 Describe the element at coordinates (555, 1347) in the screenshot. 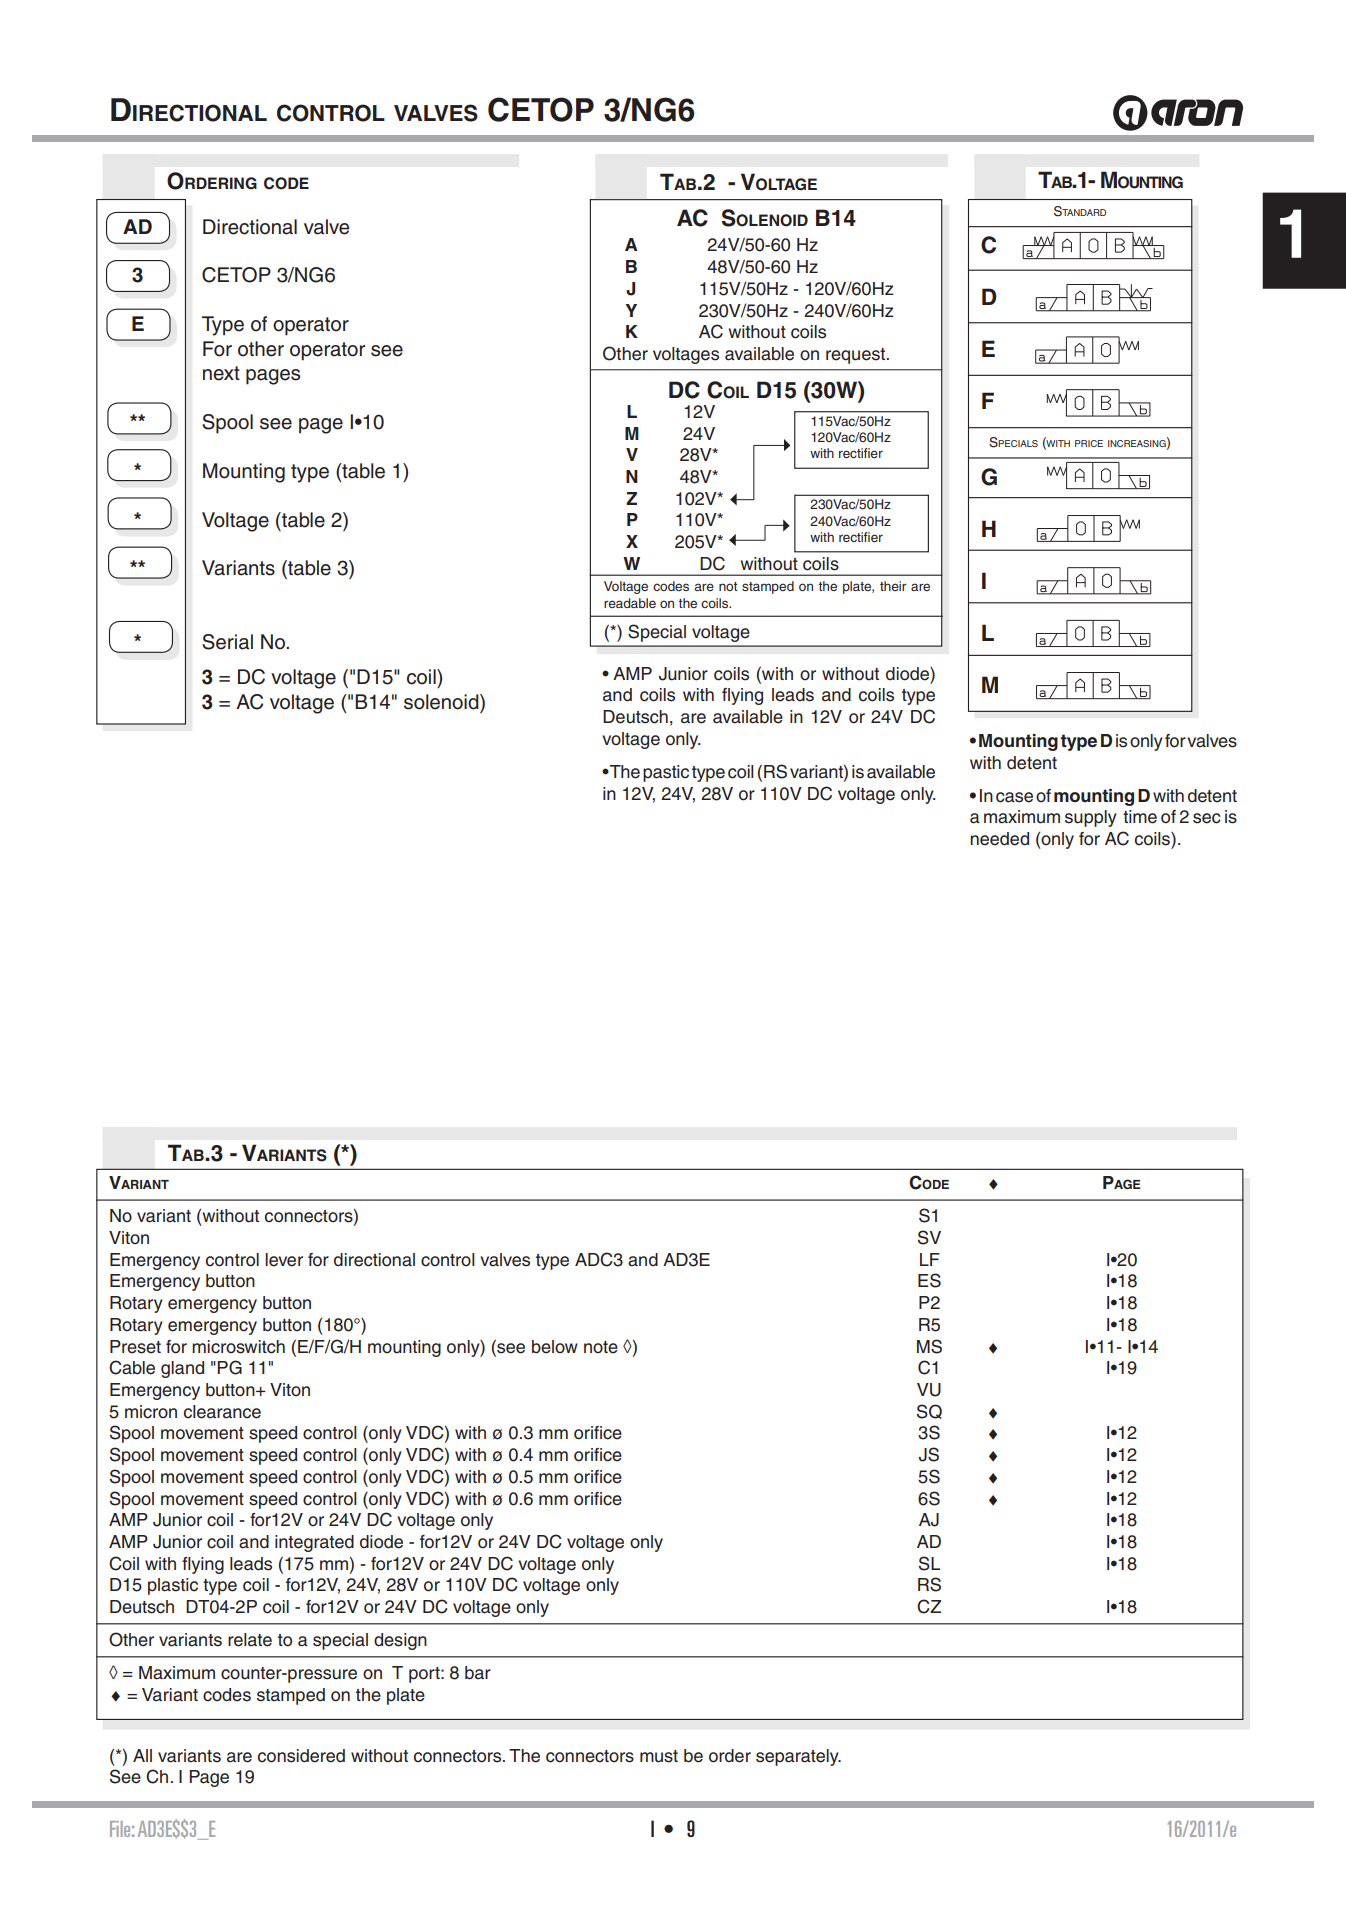

I see `below` at that location.
